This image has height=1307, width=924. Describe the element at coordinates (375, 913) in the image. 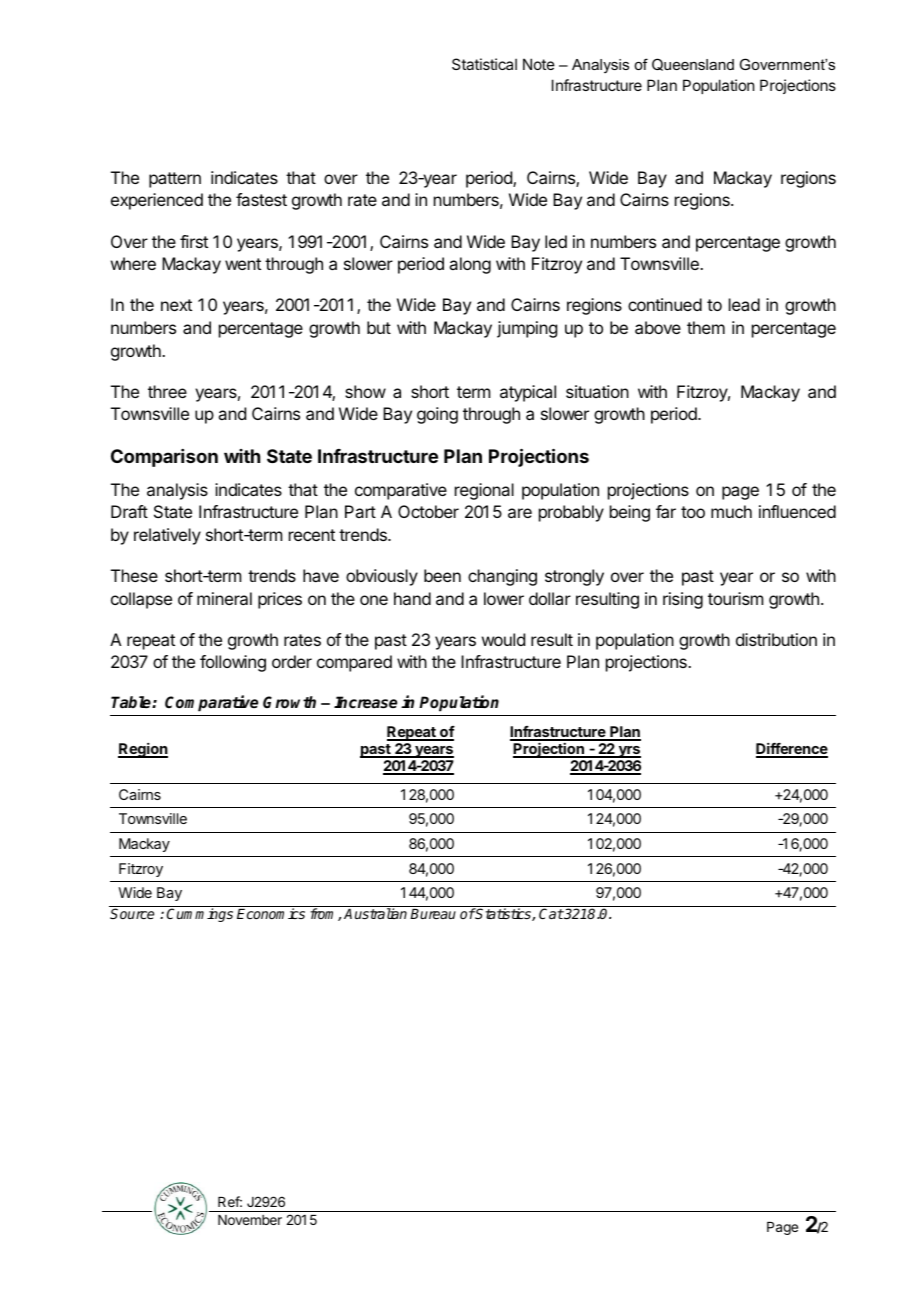

I see `Australian` at that location.
